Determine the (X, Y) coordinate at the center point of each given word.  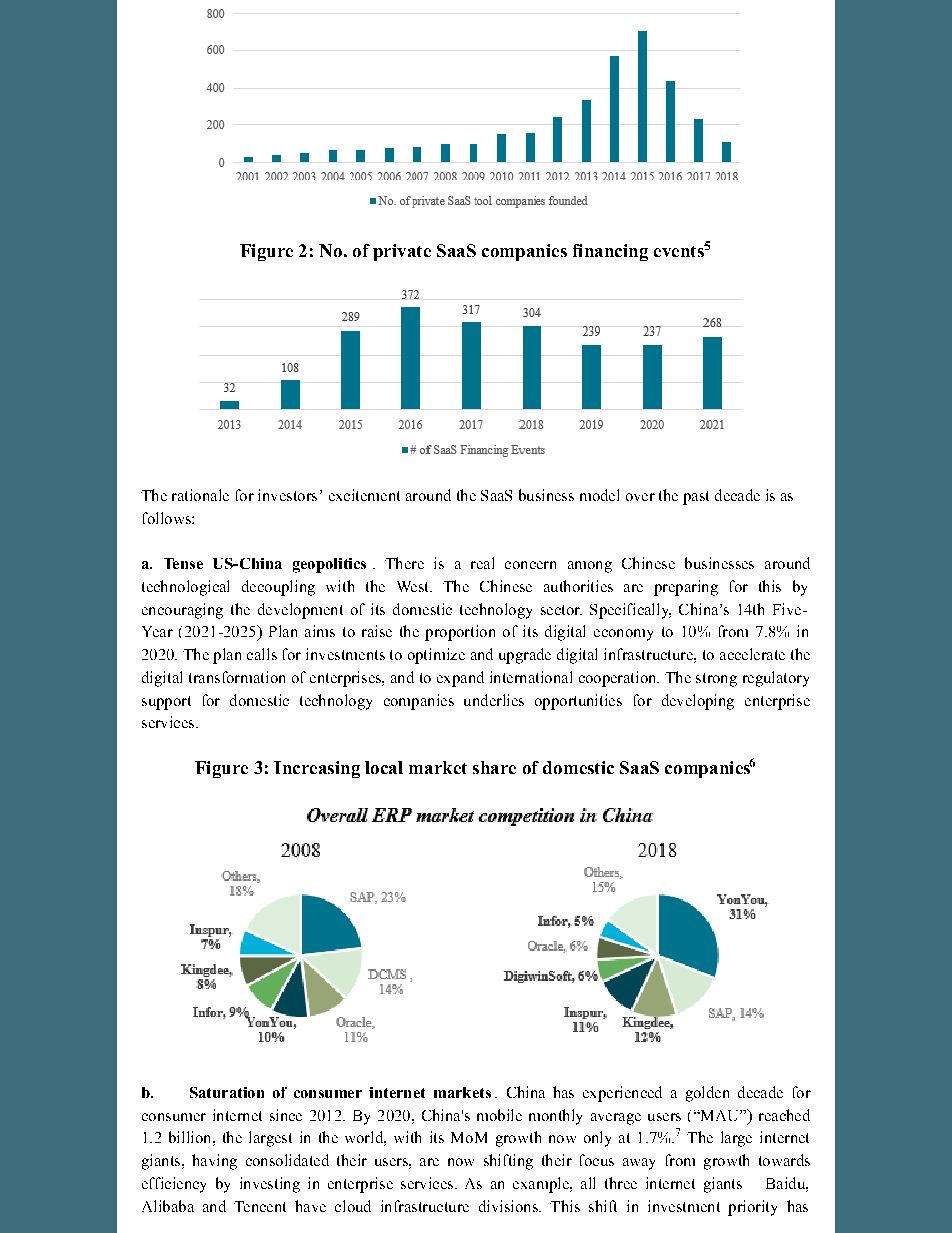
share (494, 767)
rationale (200, 495)
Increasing (317, 769)
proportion (460, 633)
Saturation (227, 1092)
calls (262, 654)
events (679, 251)
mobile (499, 1115)
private (402, 252)
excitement (364, 495)
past (696, 498)
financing (610, 252)
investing (270, 1185)
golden (707, 1094)
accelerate (752, 654)
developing (698, 702)
